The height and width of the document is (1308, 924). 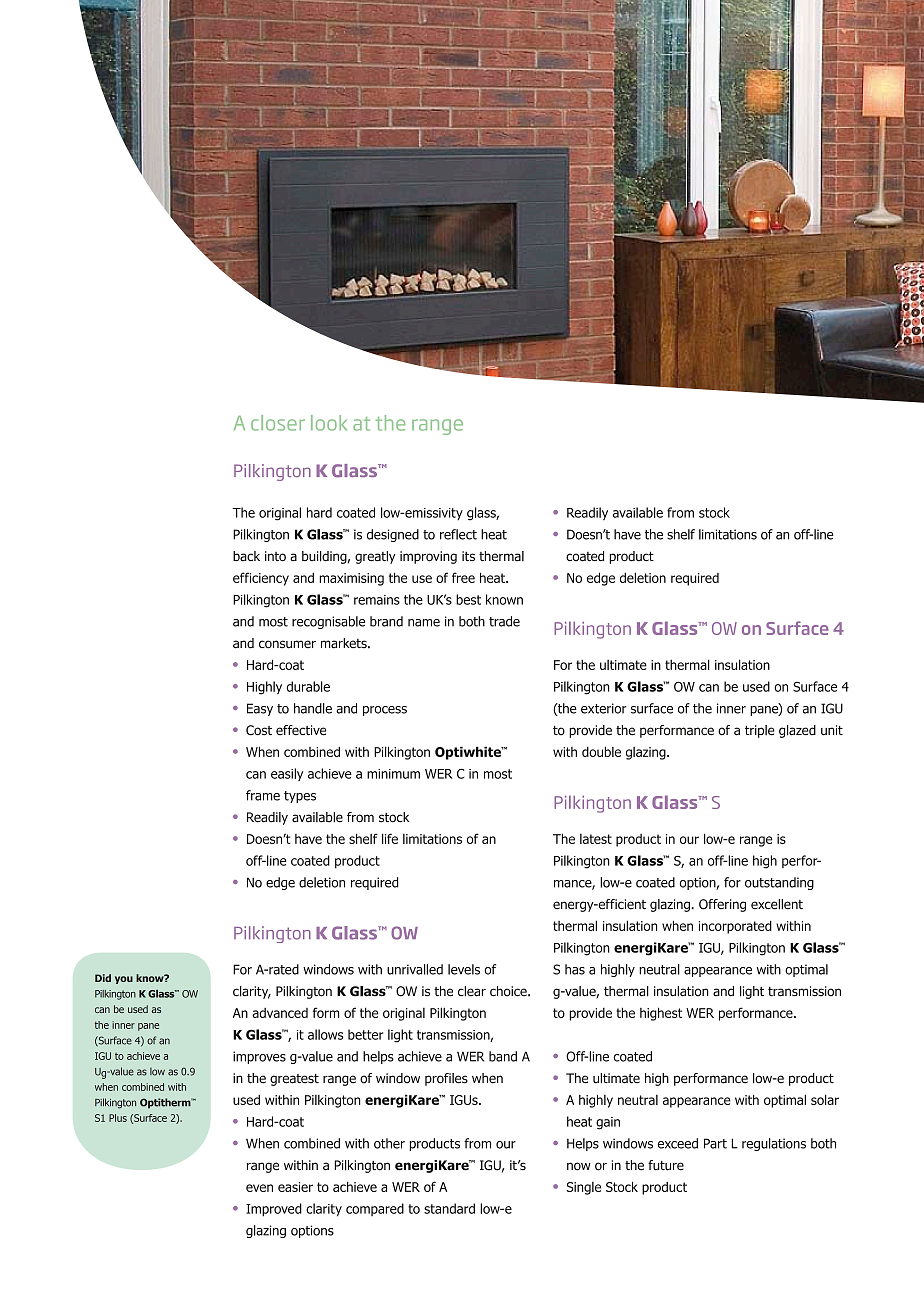 I want to click on triple, so click(x=760, y=731).
